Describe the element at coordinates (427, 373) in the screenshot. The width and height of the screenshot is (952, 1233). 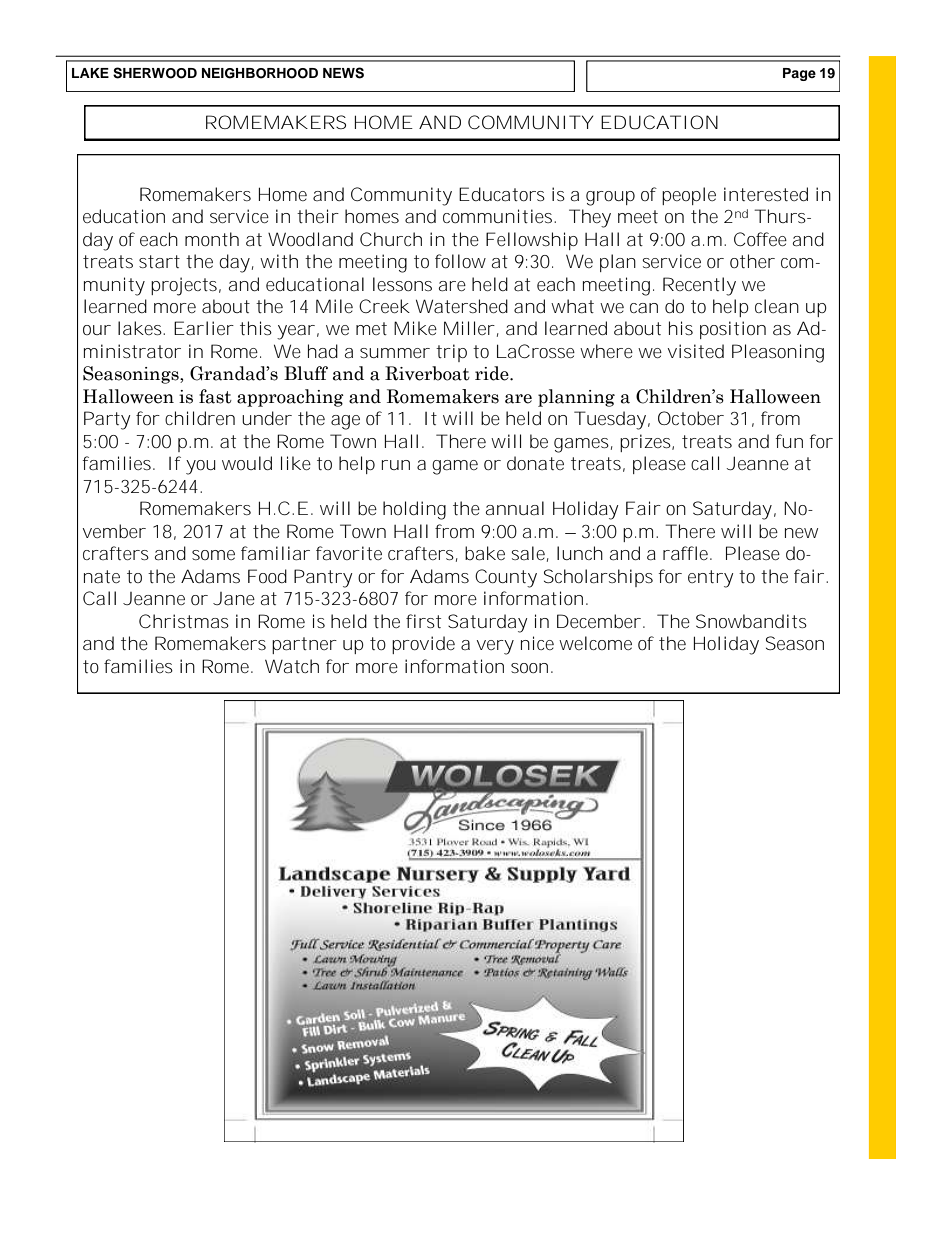
I see `Riverboat` at that location.
